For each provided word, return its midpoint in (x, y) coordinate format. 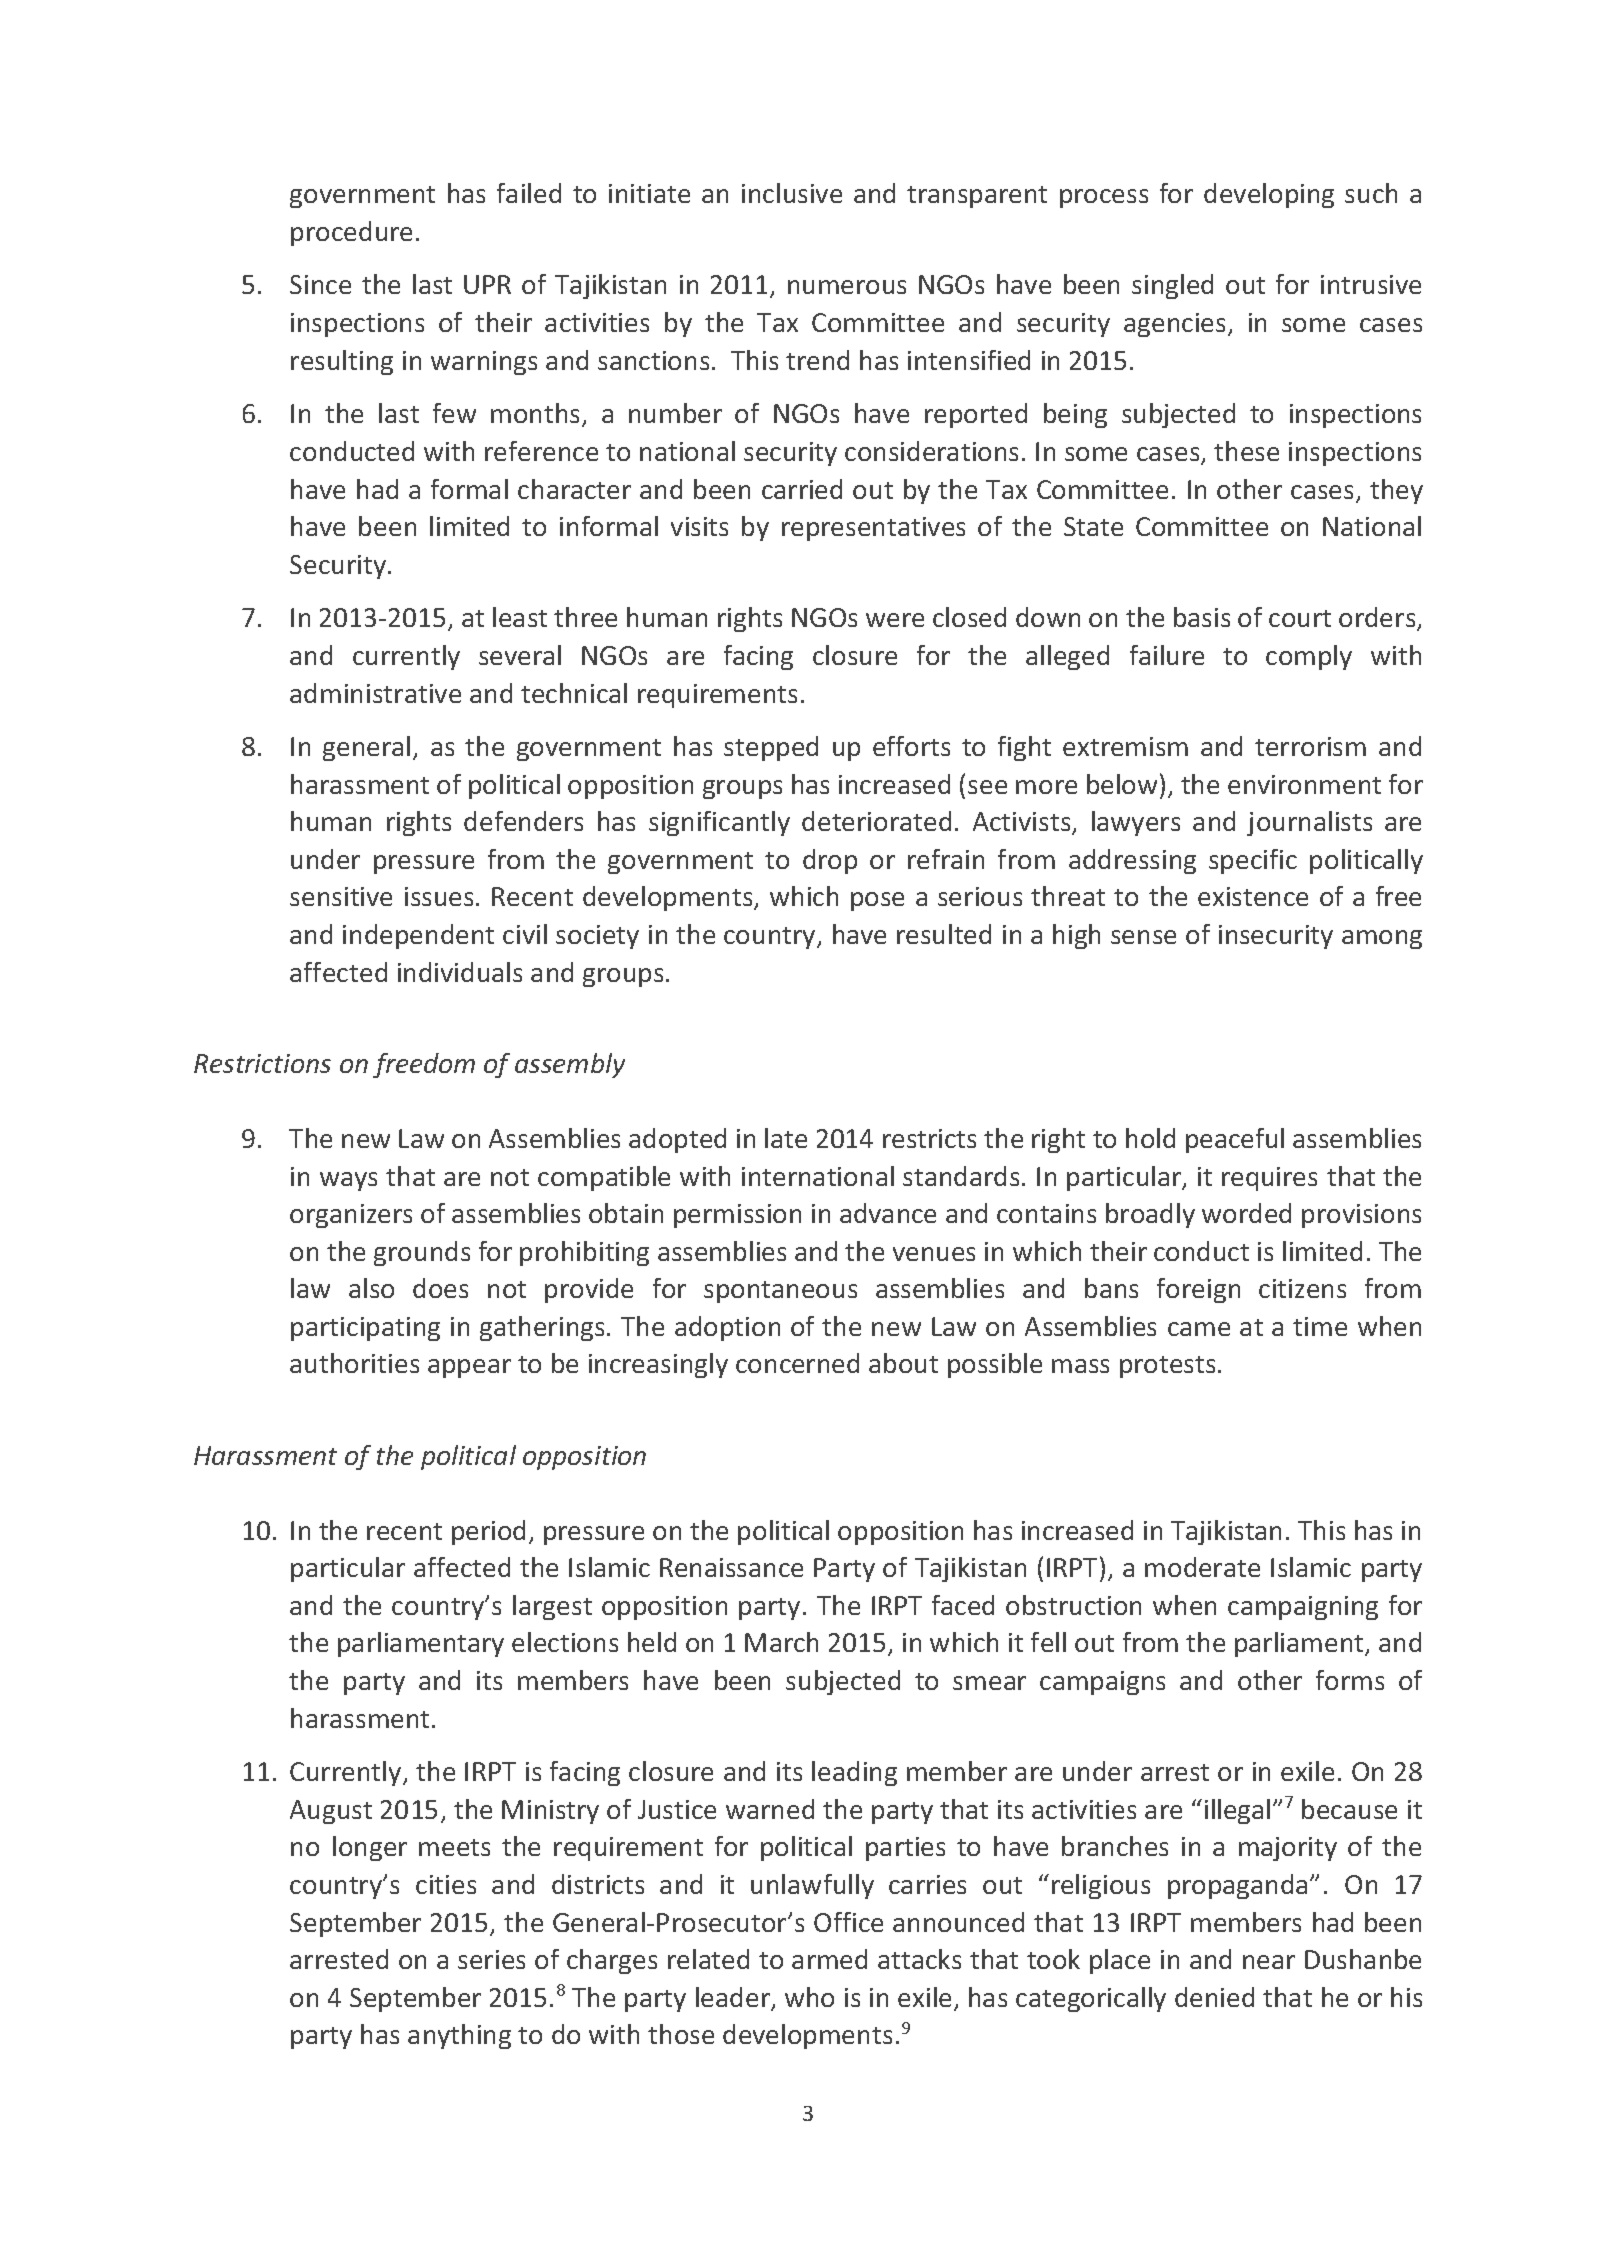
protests (1167, 1367)
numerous (847, 287)
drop (830, 861)
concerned (797, 1363)
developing (1269, 195)
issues (439, 896)
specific (1253, 861)
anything (459, 2036)
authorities (354, 1363)
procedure (351, 233)
